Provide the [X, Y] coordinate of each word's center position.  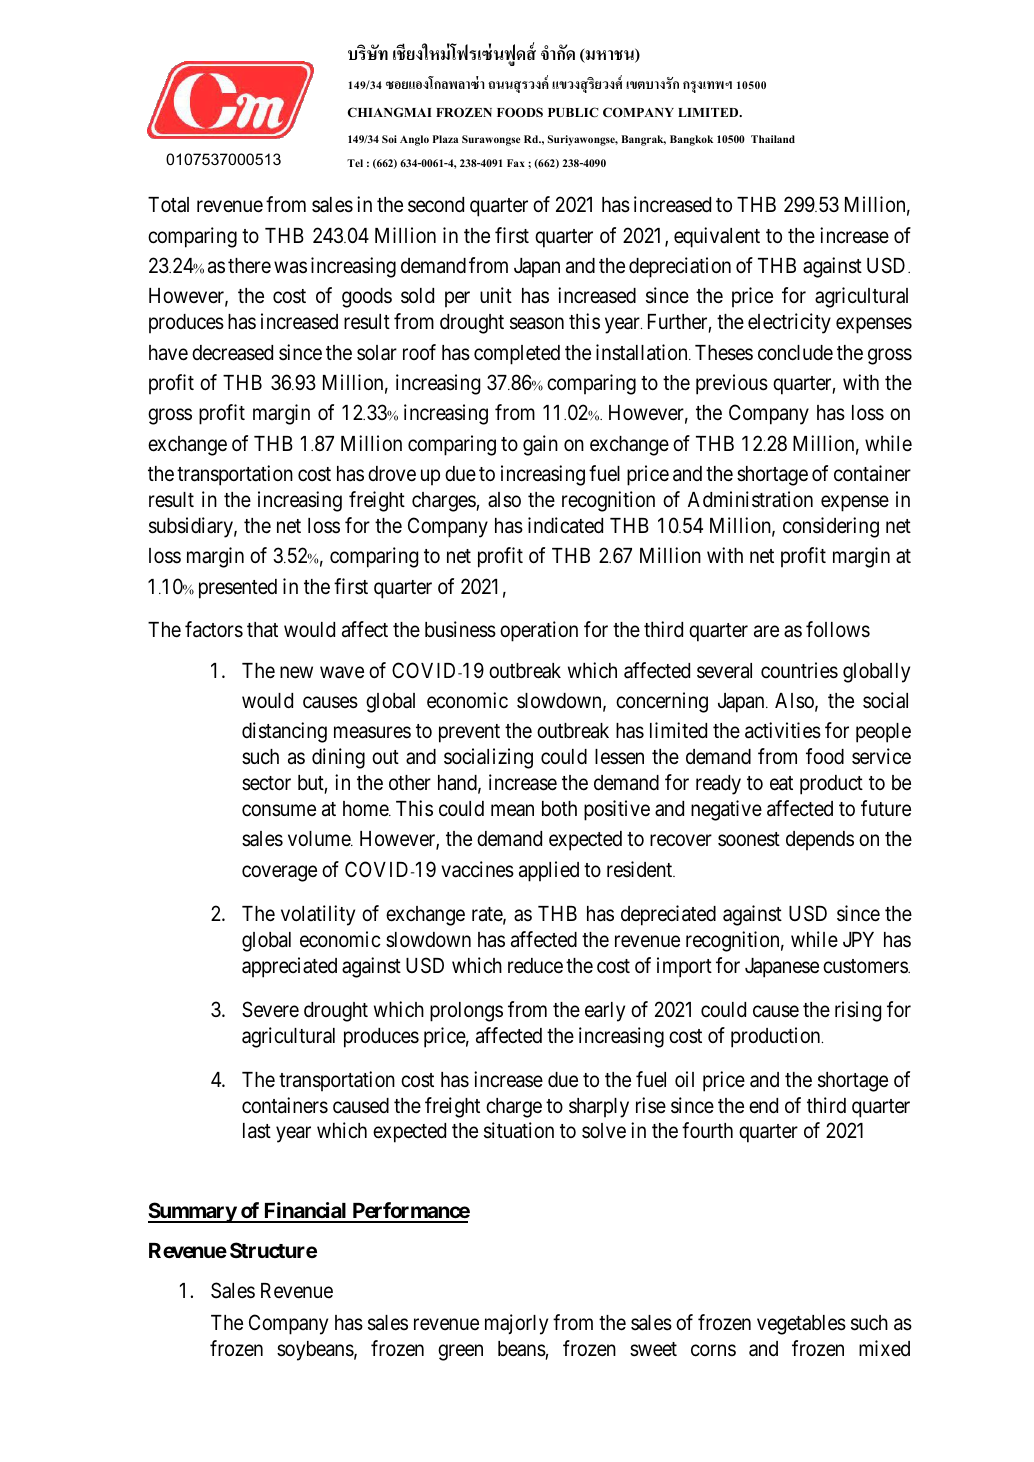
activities [783, 730]
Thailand [773, 139]
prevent [469, 733]
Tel [355, 163]
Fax [516, 163]
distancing [284, 732]
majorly [516, 1324]
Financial [305, 1212]
